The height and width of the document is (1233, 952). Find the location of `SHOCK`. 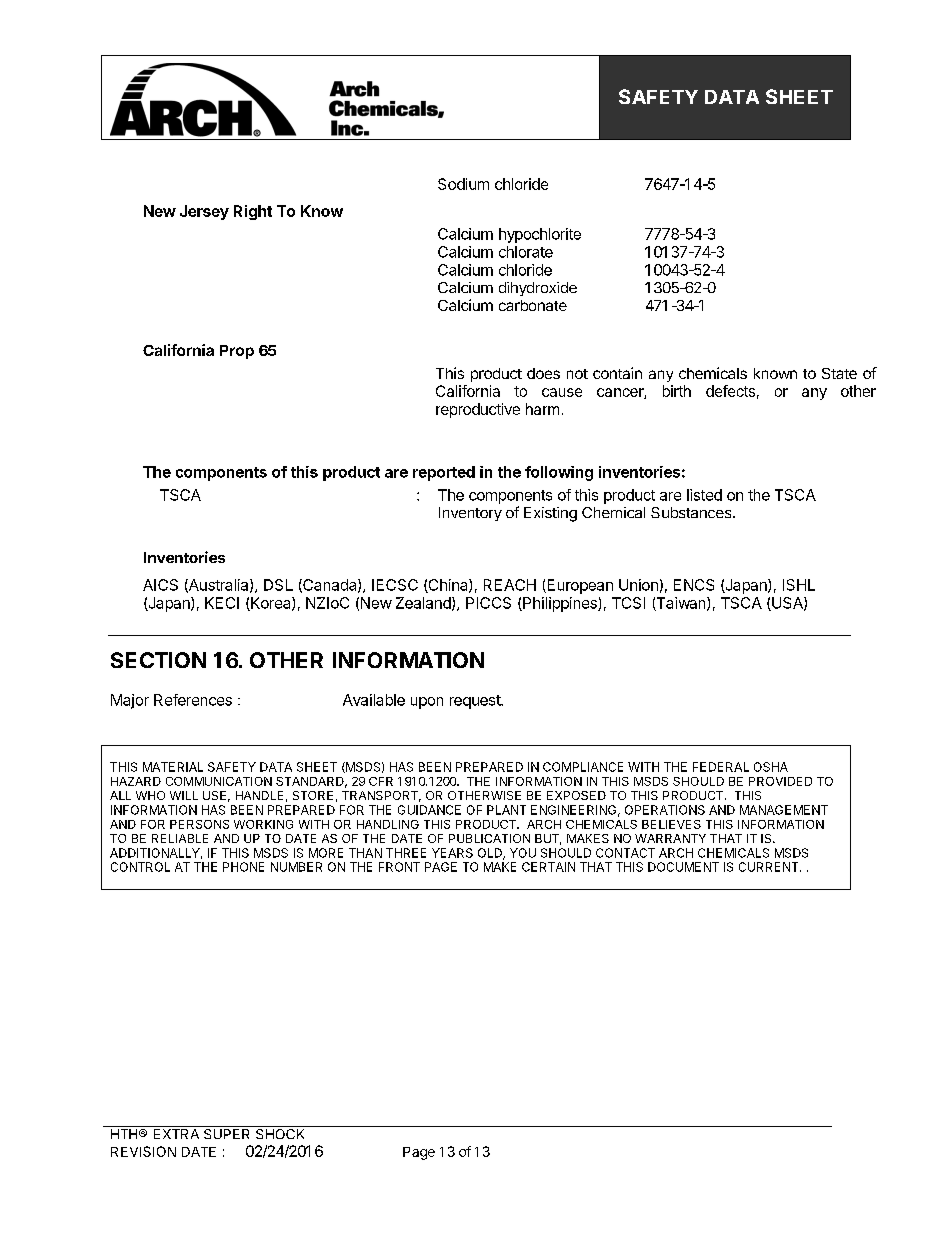

SHOCK is located at coordinates (280, 1134).
